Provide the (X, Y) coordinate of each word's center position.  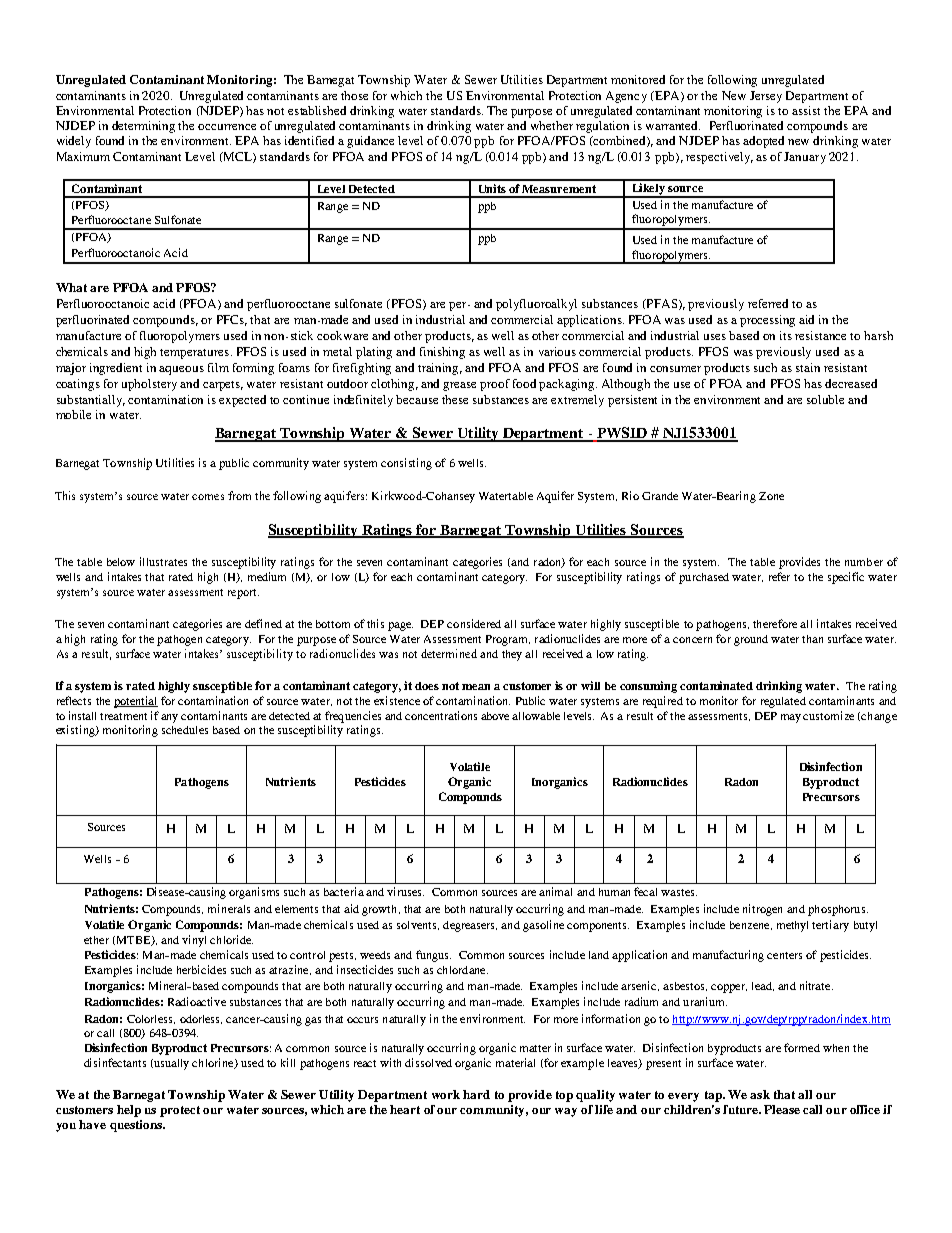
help (129, 1111)
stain (808, 367)
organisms (254, 893)
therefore (775, 623)
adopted (763, 142)
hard (476, 1094)
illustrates (163, 561)
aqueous (181, 370)
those (354, 95)
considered (474, 623)
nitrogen (762, 910)
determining (143, 127)
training (440, 369)
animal (555, 891)
